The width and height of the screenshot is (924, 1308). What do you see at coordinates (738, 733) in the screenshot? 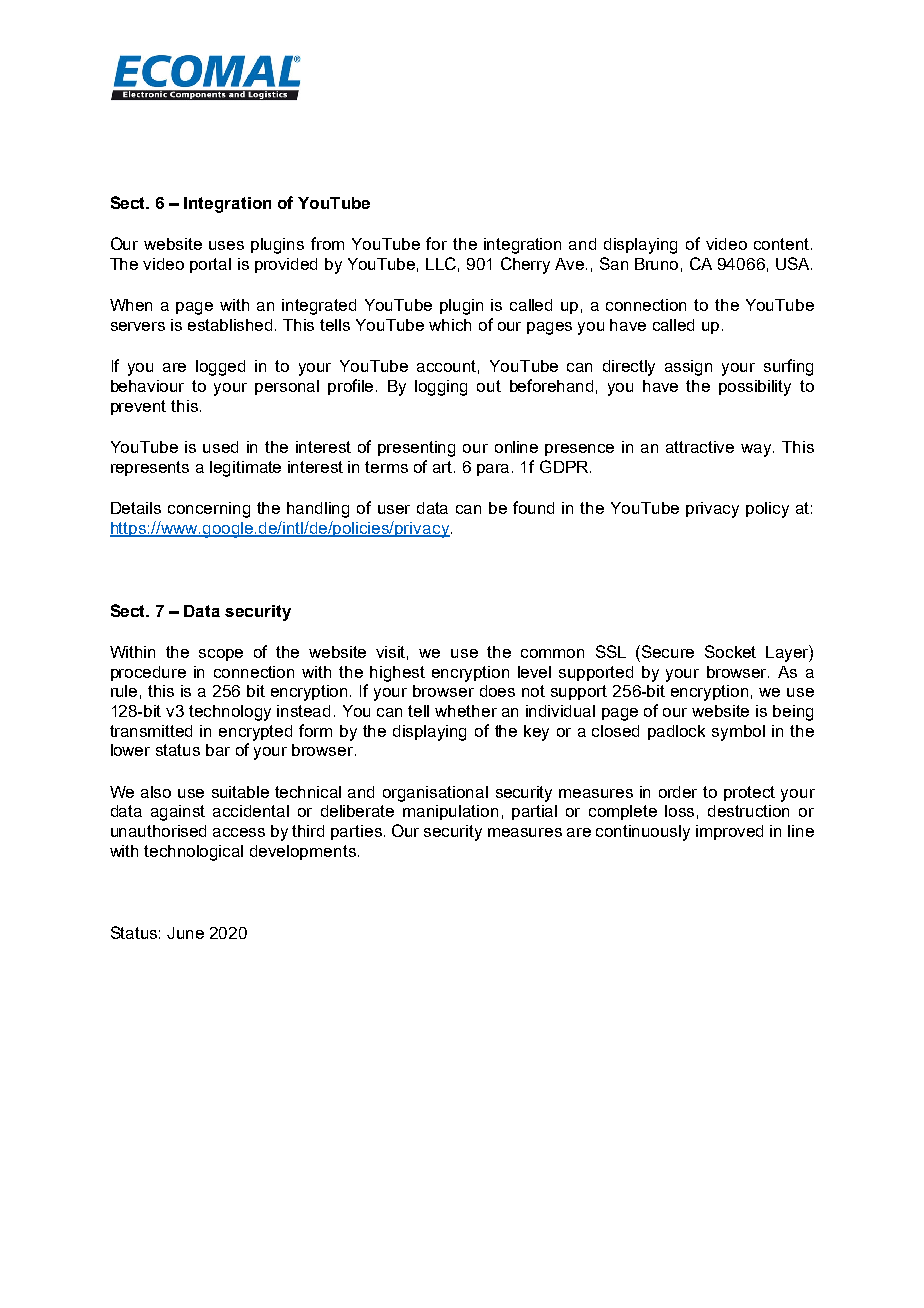
I see `symbol` at bounding box center [738, 733].
